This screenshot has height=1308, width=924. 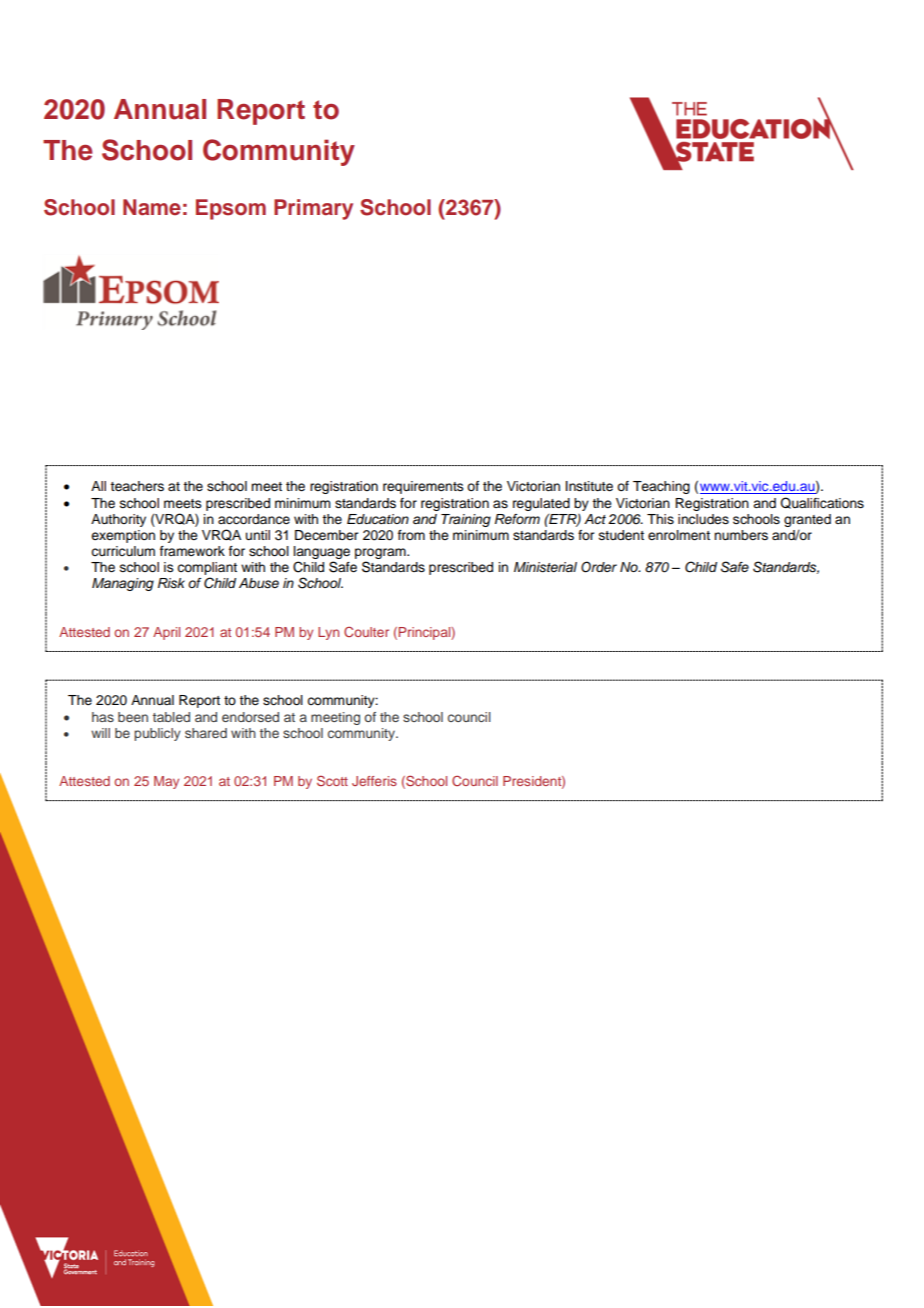 I want to click on requirements, so click(x=423, y=487).
